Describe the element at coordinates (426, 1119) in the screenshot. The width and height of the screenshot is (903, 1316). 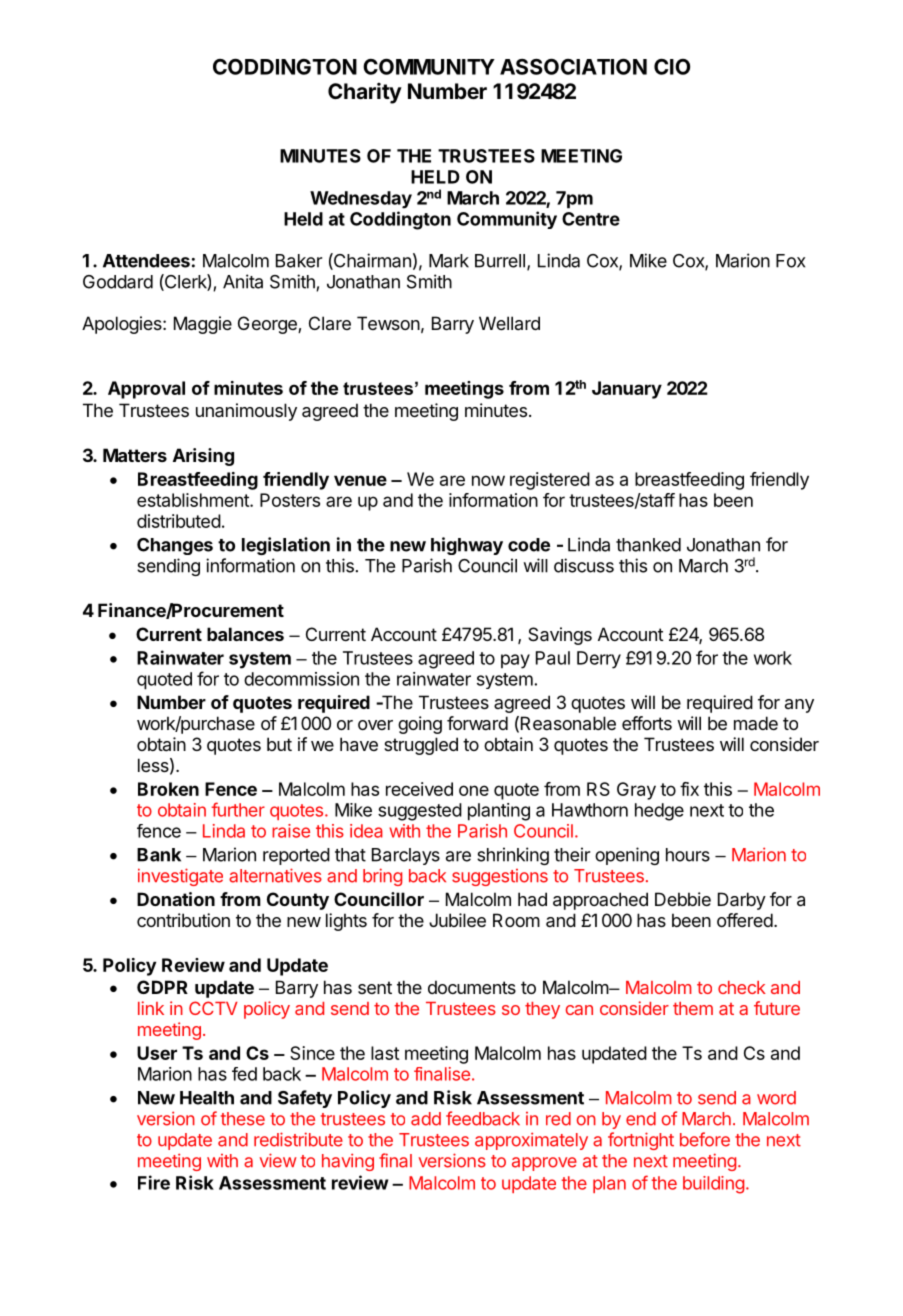
I see `add` at that location.
